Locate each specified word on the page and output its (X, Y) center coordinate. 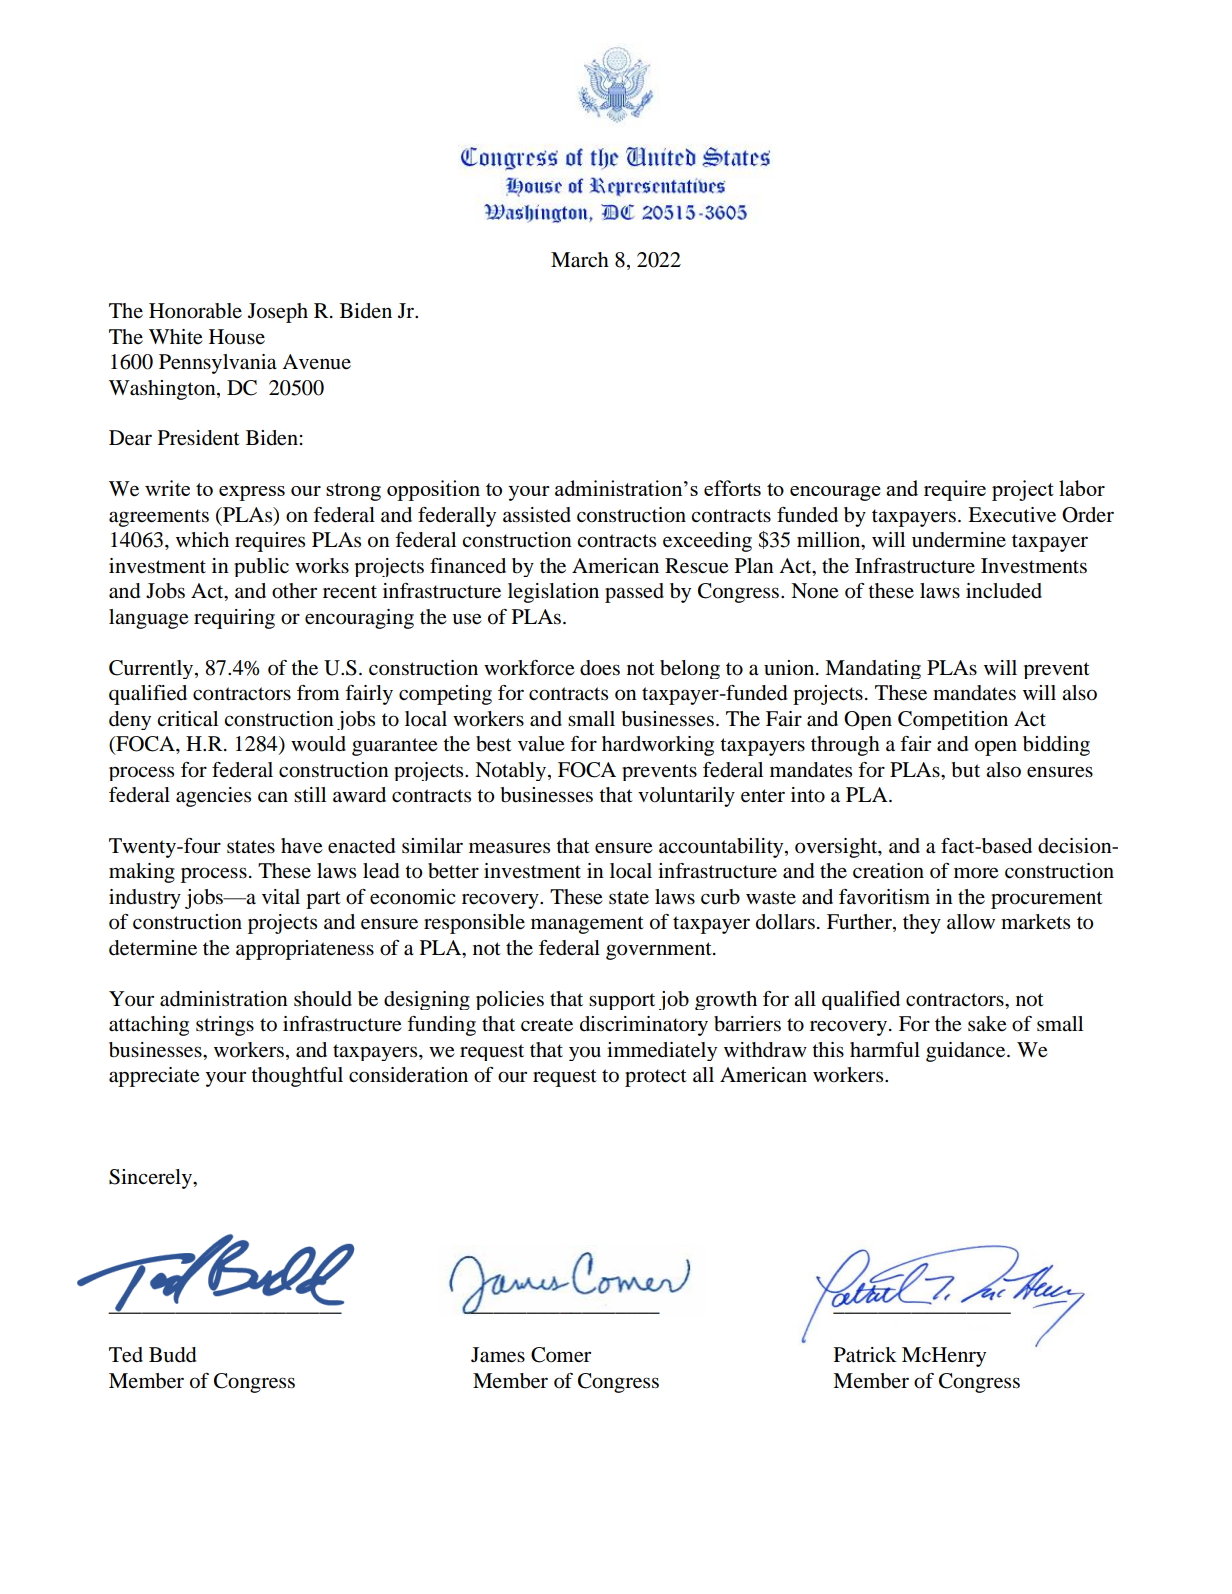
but (965, 770)
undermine (959, 540)
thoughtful (297, 1077)
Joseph (278, 313)
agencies (213, 797)
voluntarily (686, 797)
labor (1082, 488)
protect (656, 1078)
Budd (173, 1355)
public (261, 567)
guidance (967, 1052)
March (580, 260)
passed (634, 593)
